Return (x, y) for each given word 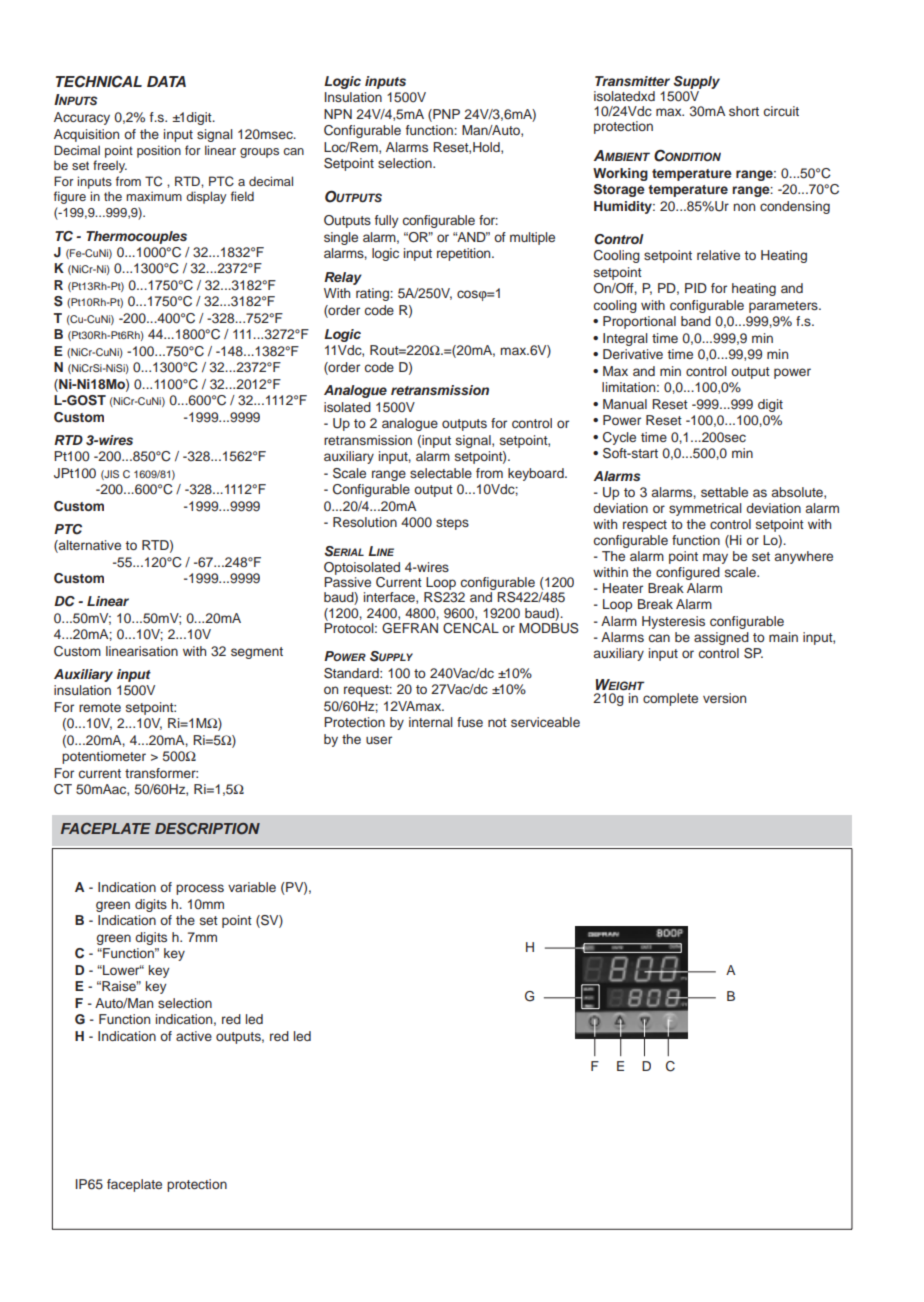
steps (452, 524)
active (194, 1036)
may (715, 558)
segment (257, 653)
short (744, 111)
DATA (166, 81)
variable (252, 887)
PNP (445, 114)
